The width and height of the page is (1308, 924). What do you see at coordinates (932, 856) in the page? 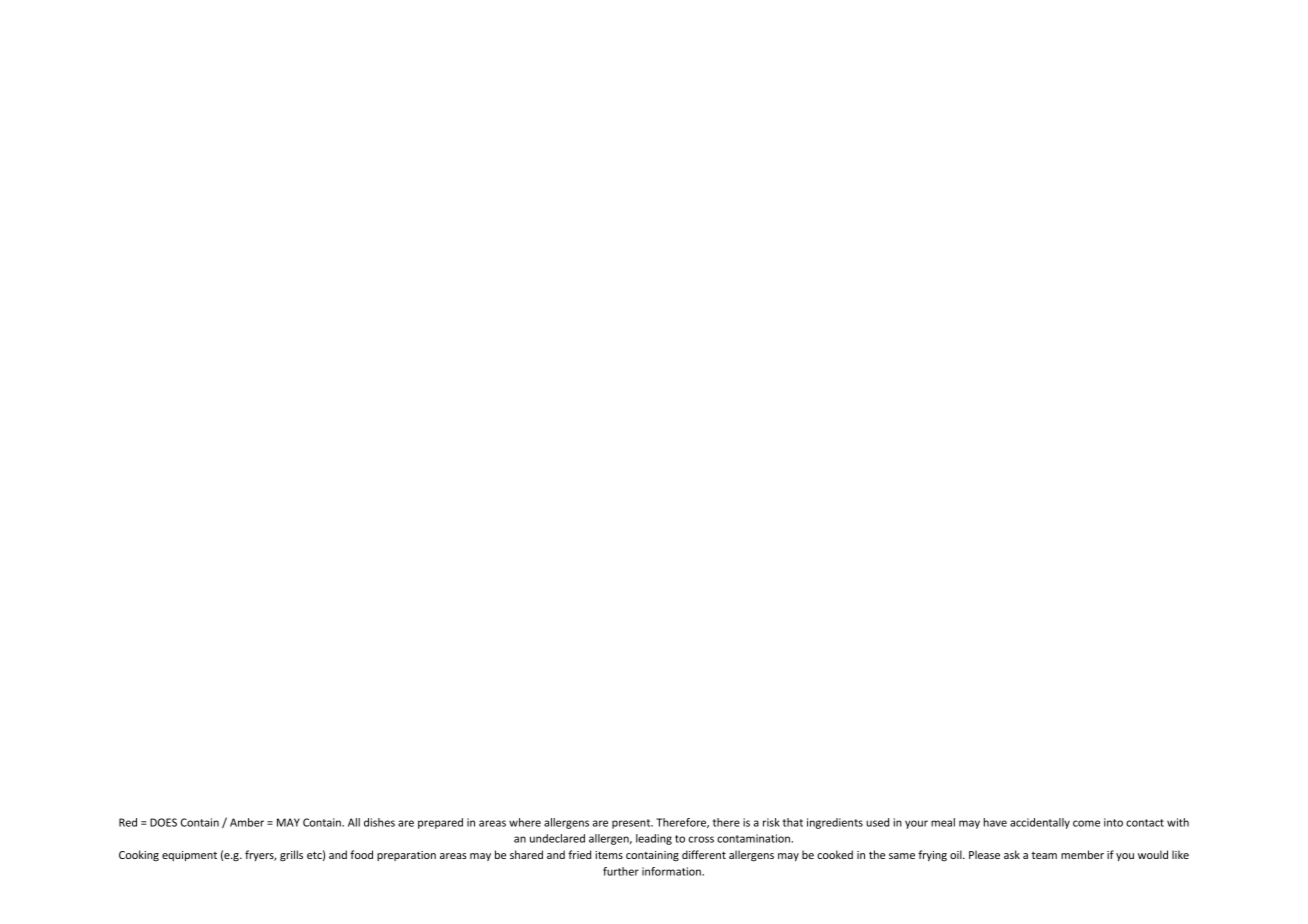
I see `frying` at bounding box center [932, 856].
